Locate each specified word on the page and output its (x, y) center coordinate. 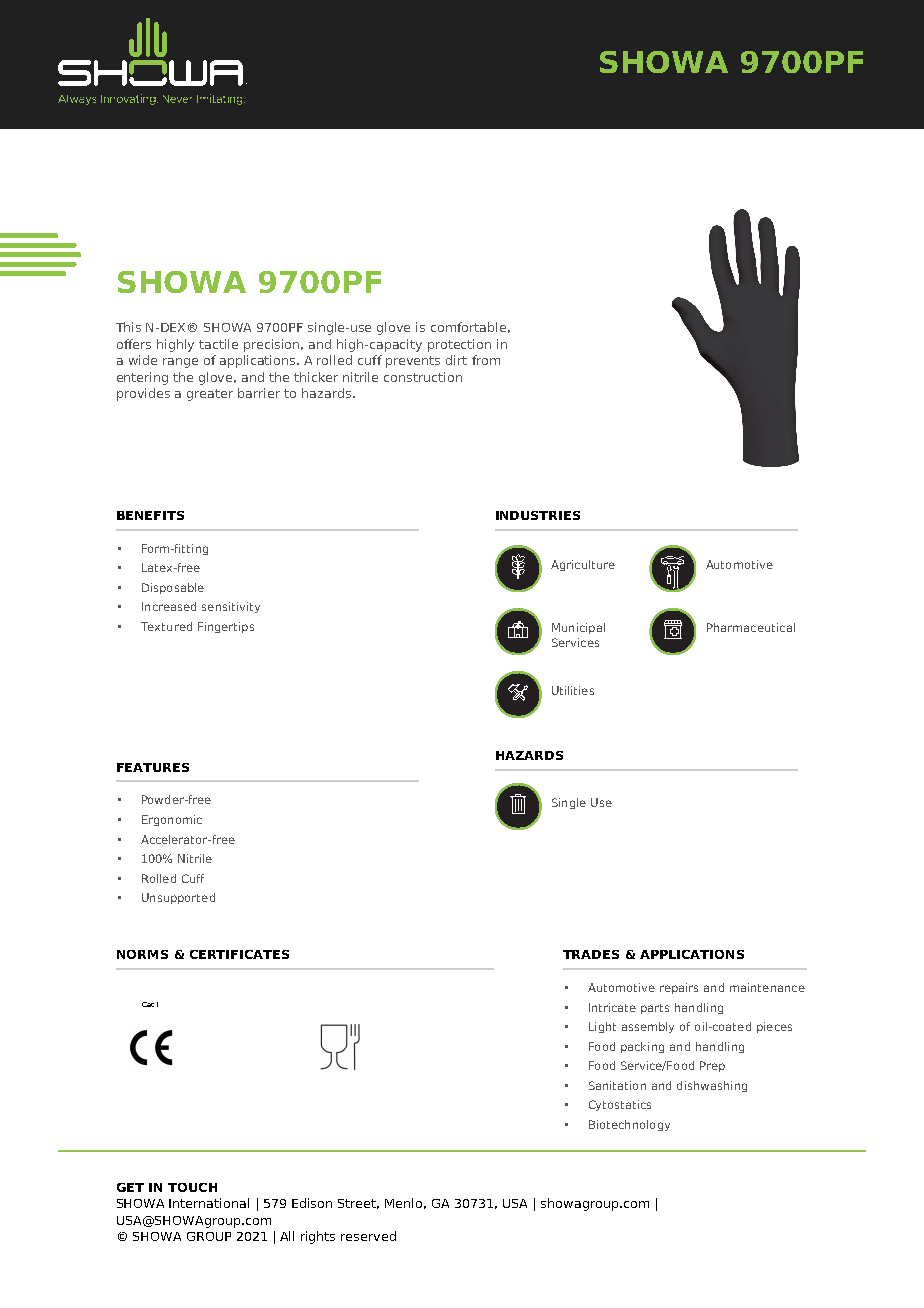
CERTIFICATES (239, 954)
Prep (712, 1066)
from (486, 360)
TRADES (591, 954)
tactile (218, 344)
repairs (679, 988)
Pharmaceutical (751, 627)
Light (602, 1027)
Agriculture (583, 565)
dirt (456, 360)
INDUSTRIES (538, 515)
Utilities (573, 690)
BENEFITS (150, 515)
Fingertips (226, 627)
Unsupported (178, 898)
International (209, 1203)
